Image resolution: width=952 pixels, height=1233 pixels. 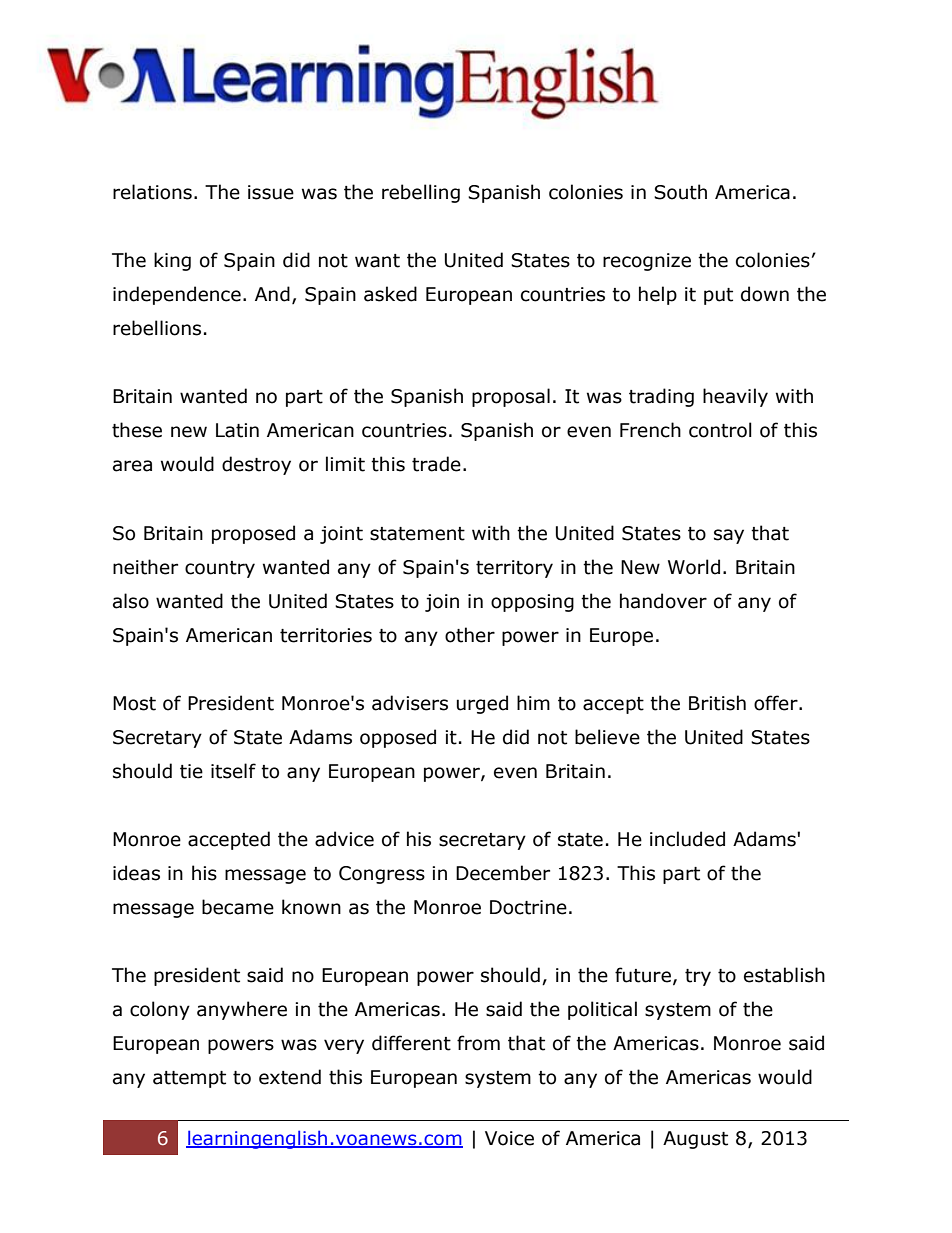 What do you see at coordinates (695, 1140) in the page?
I see `August` at bounding box center [695, 1140].
